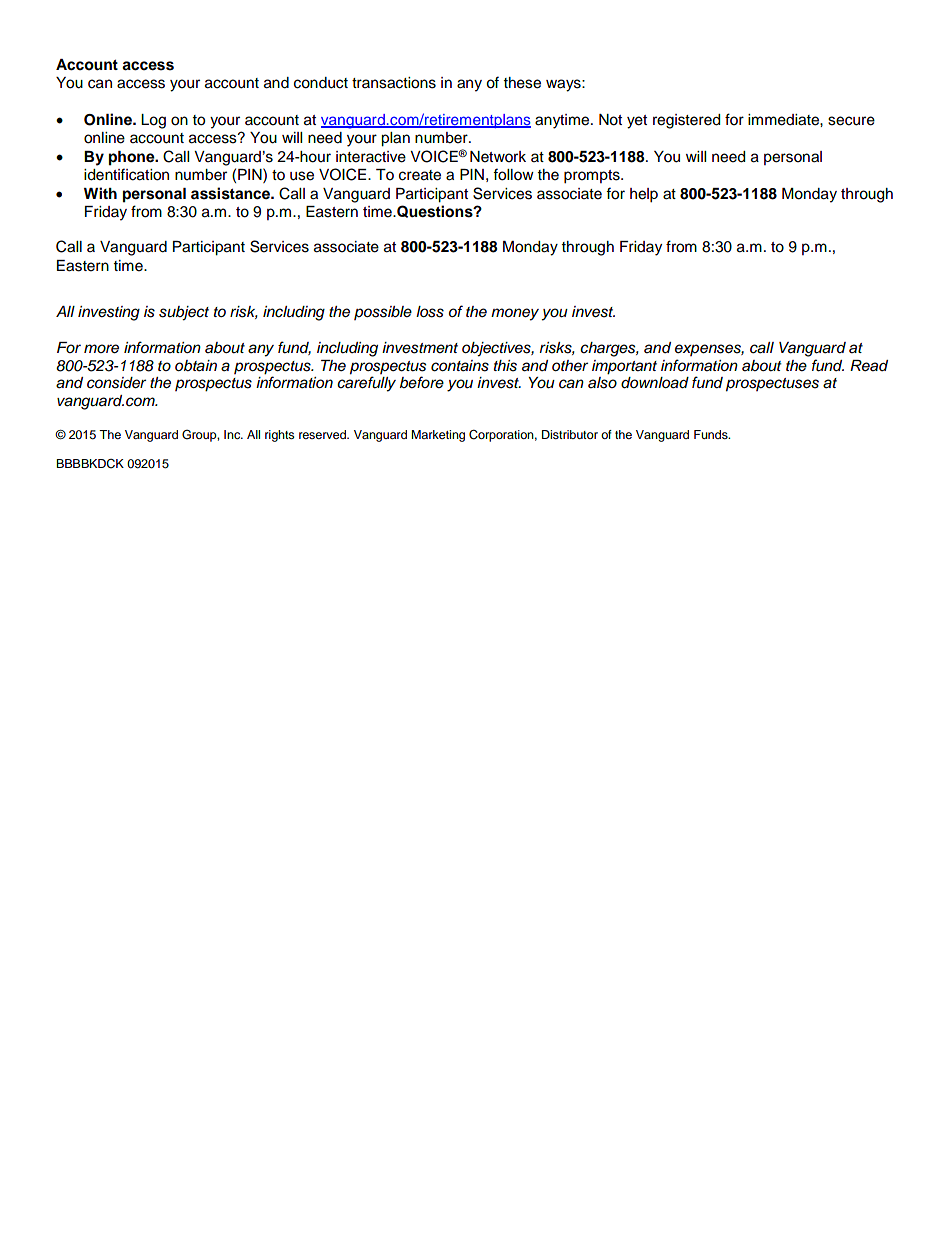 The image size is (952, 1233). What do you see at coordinates (126, 174) in the screenshot?
I see `identification` at bounding box center [126, 174].
